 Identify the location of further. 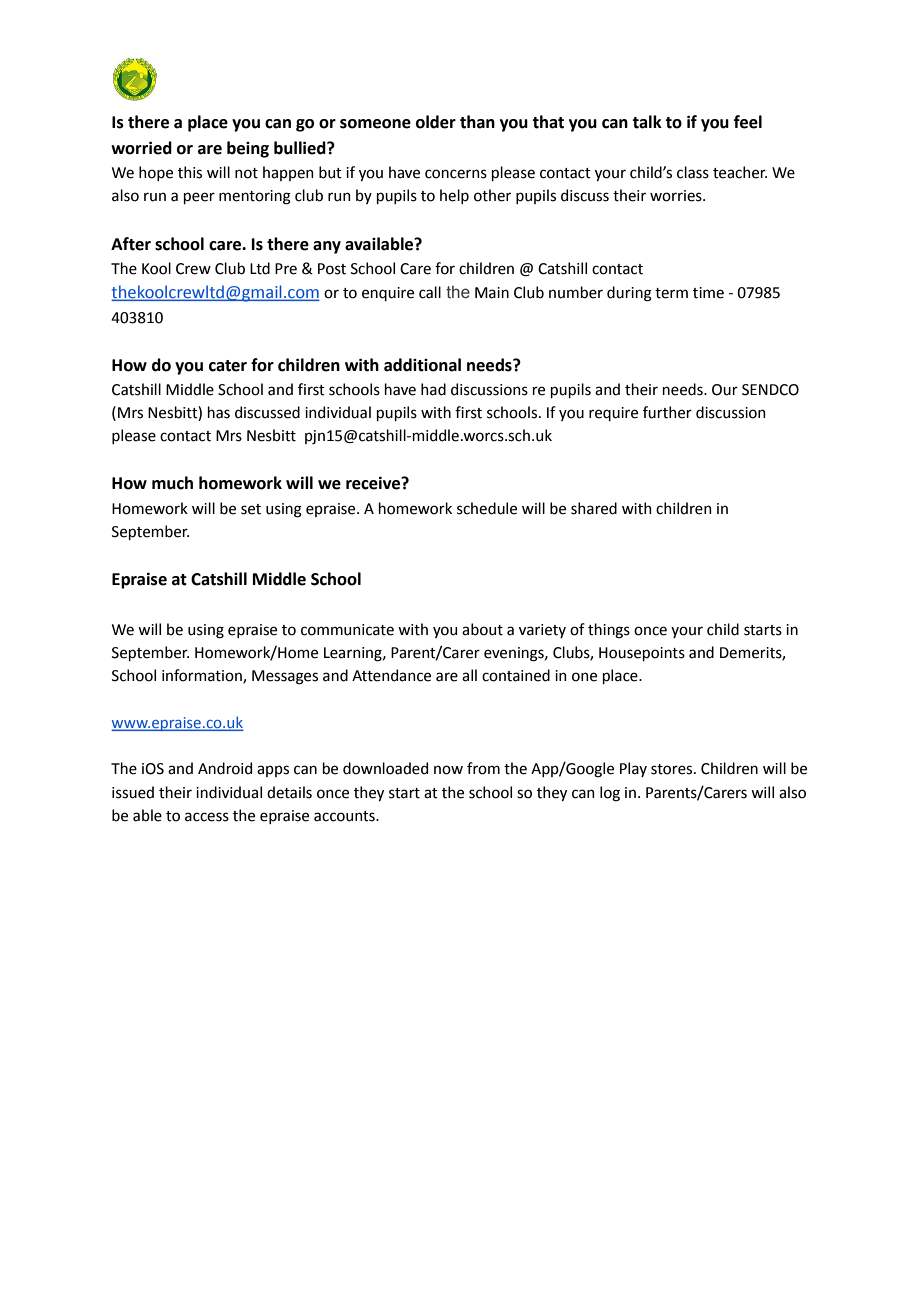
(667, 412).
